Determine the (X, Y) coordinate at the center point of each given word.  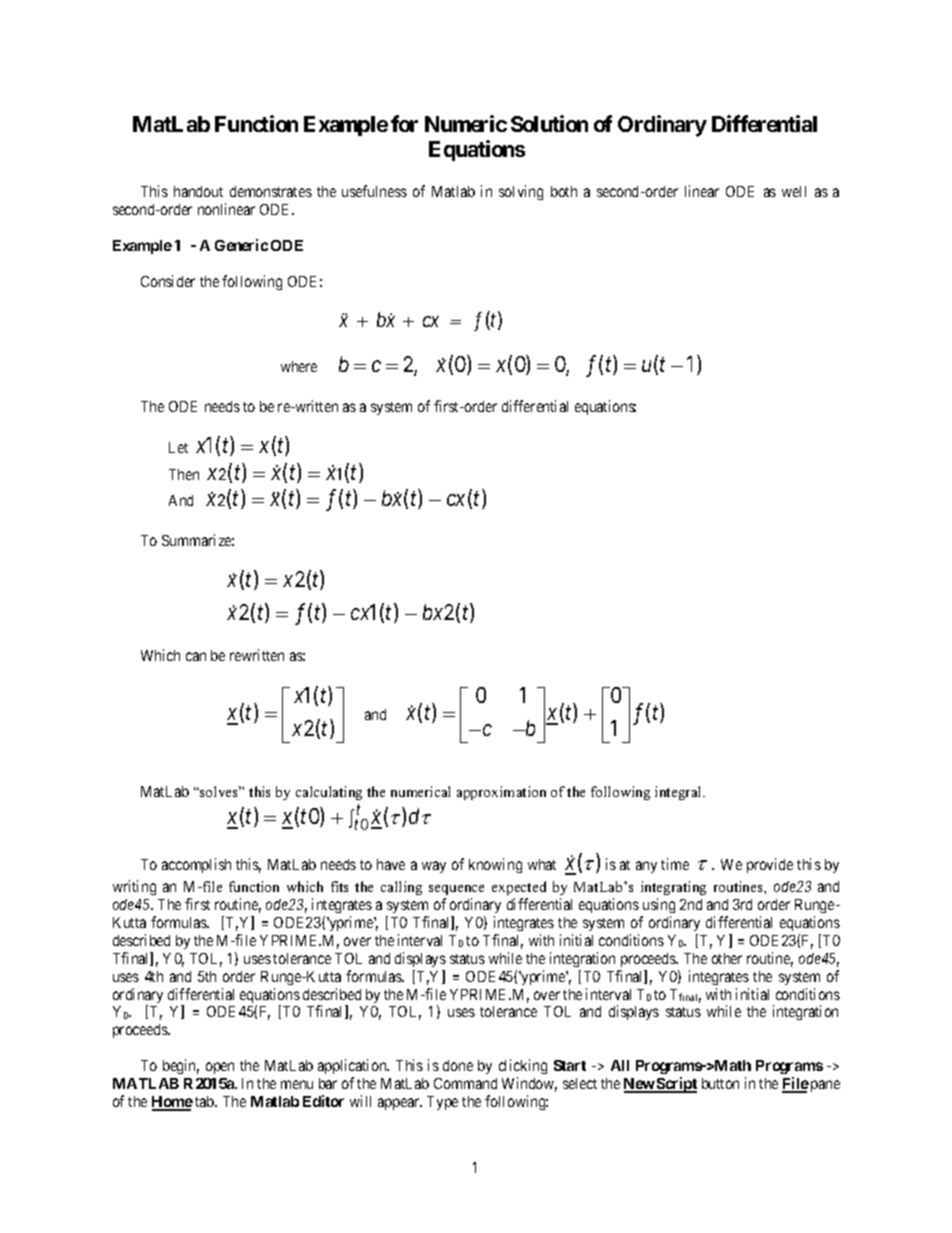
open (220, 1068)
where (299, 366)
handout (198, 191)
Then (184, 474)
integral (679, 793)
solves (219, 791)
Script (676, 1085)
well (794, 191)
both (564, 191)
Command (465, 1083)
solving (521, 192)
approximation (501, 793)
